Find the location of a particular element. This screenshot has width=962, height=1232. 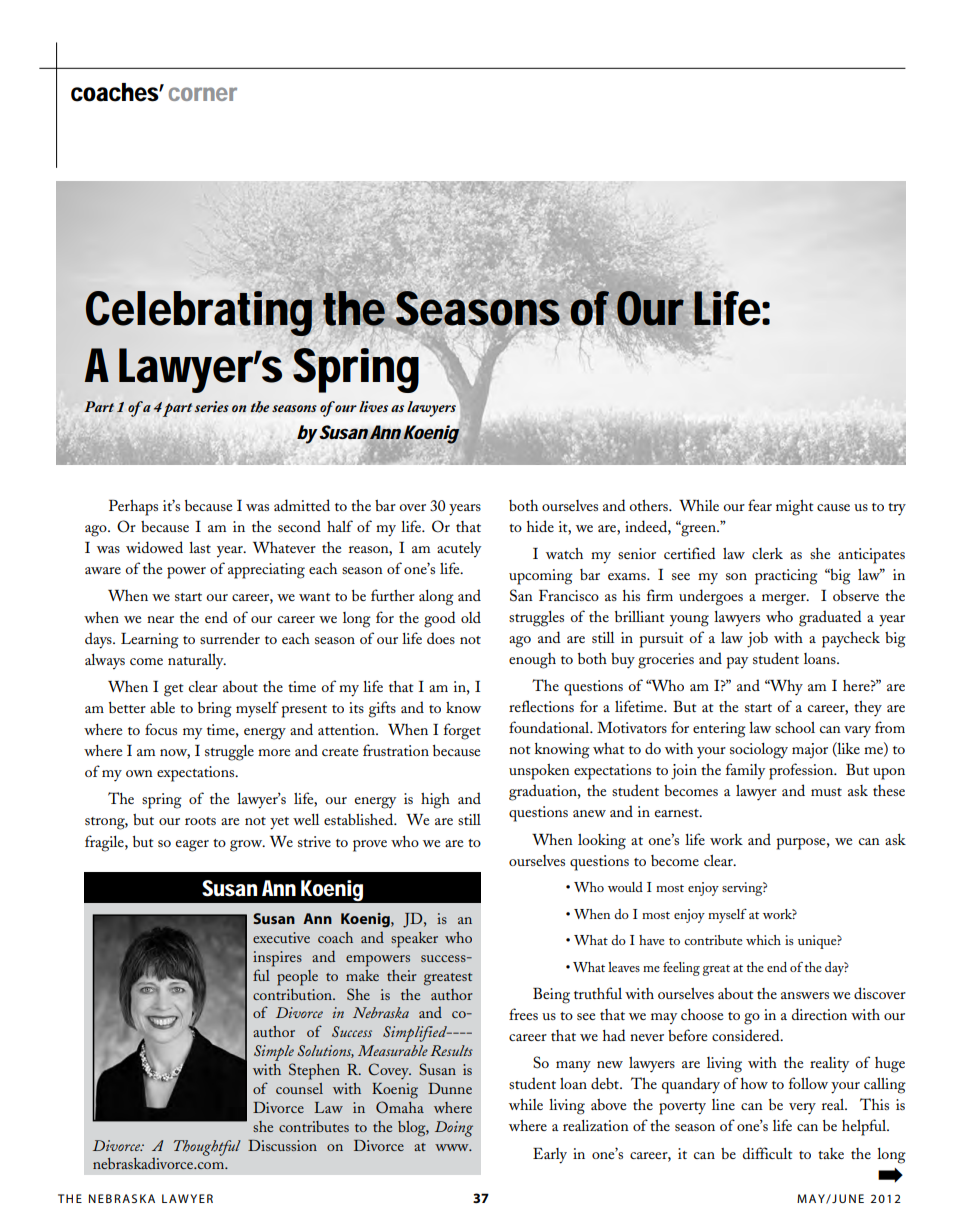

series is located at coordinates (212, 406).
